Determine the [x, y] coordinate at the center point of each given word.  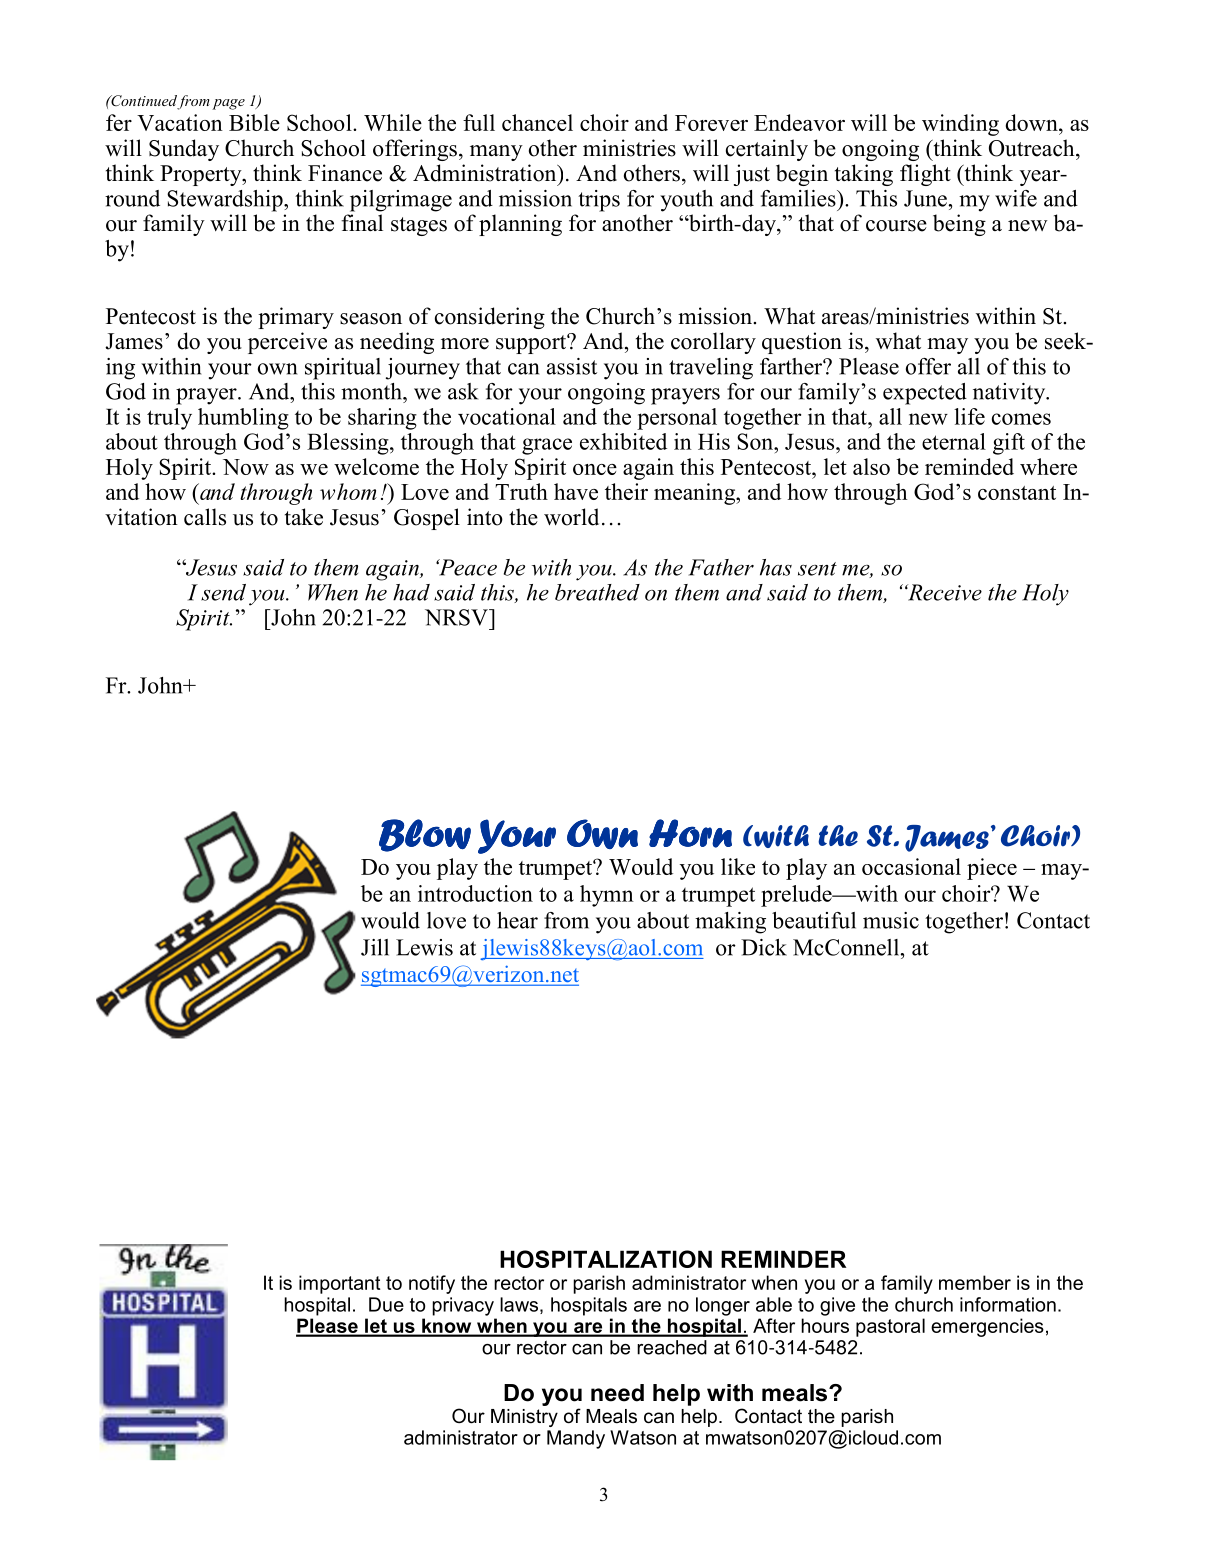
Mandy [576, 1439]
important [339, 1284]
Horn [690, 833]
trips [599, 201]
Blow [425, 835]
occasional [911, 866]
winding [960, 125]
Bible [254, 122]
